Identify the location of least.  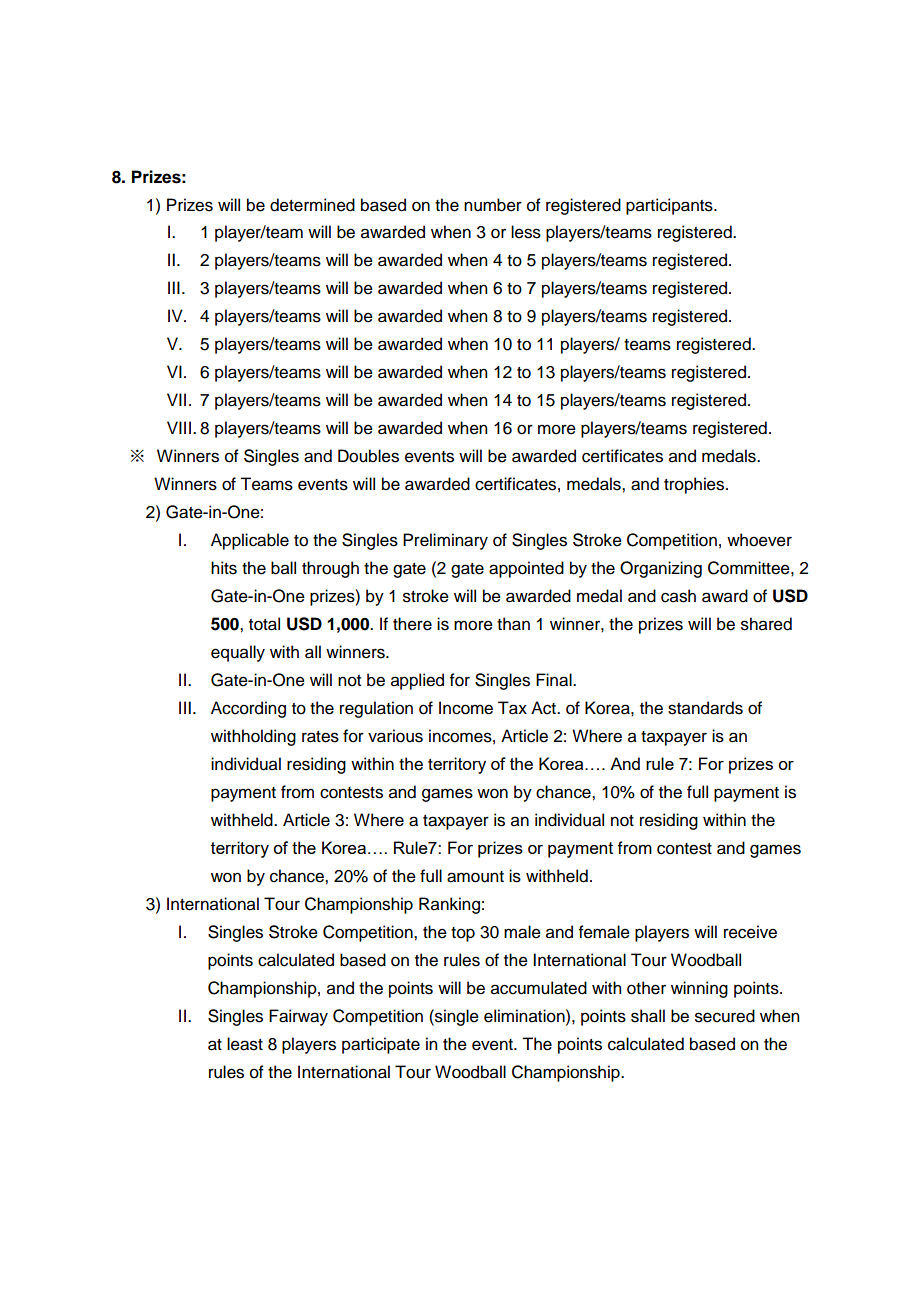
(245, 1044).
